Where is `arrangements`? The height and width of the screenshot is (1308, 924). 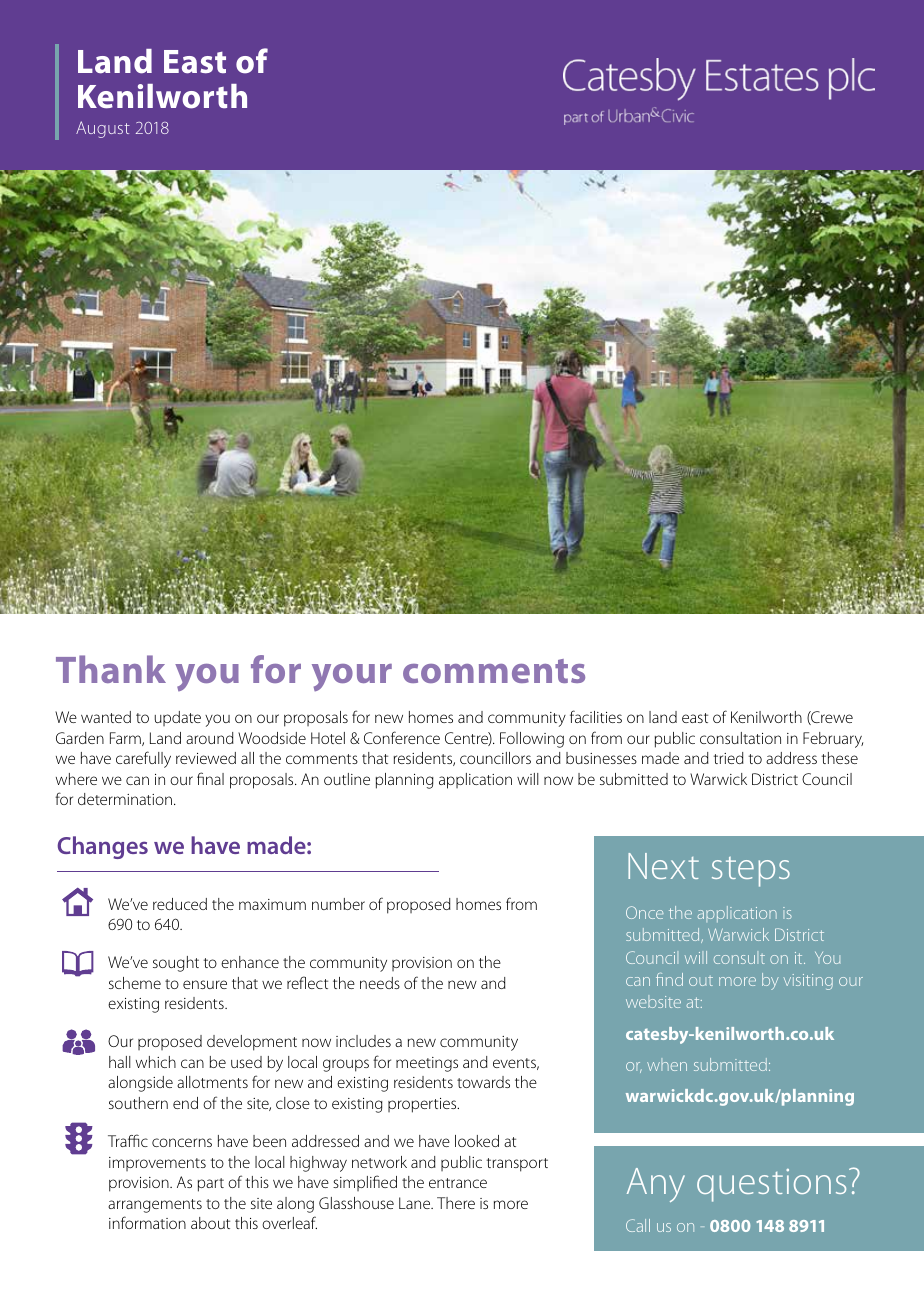
arrangements is located at coordinates (155, 1206).
